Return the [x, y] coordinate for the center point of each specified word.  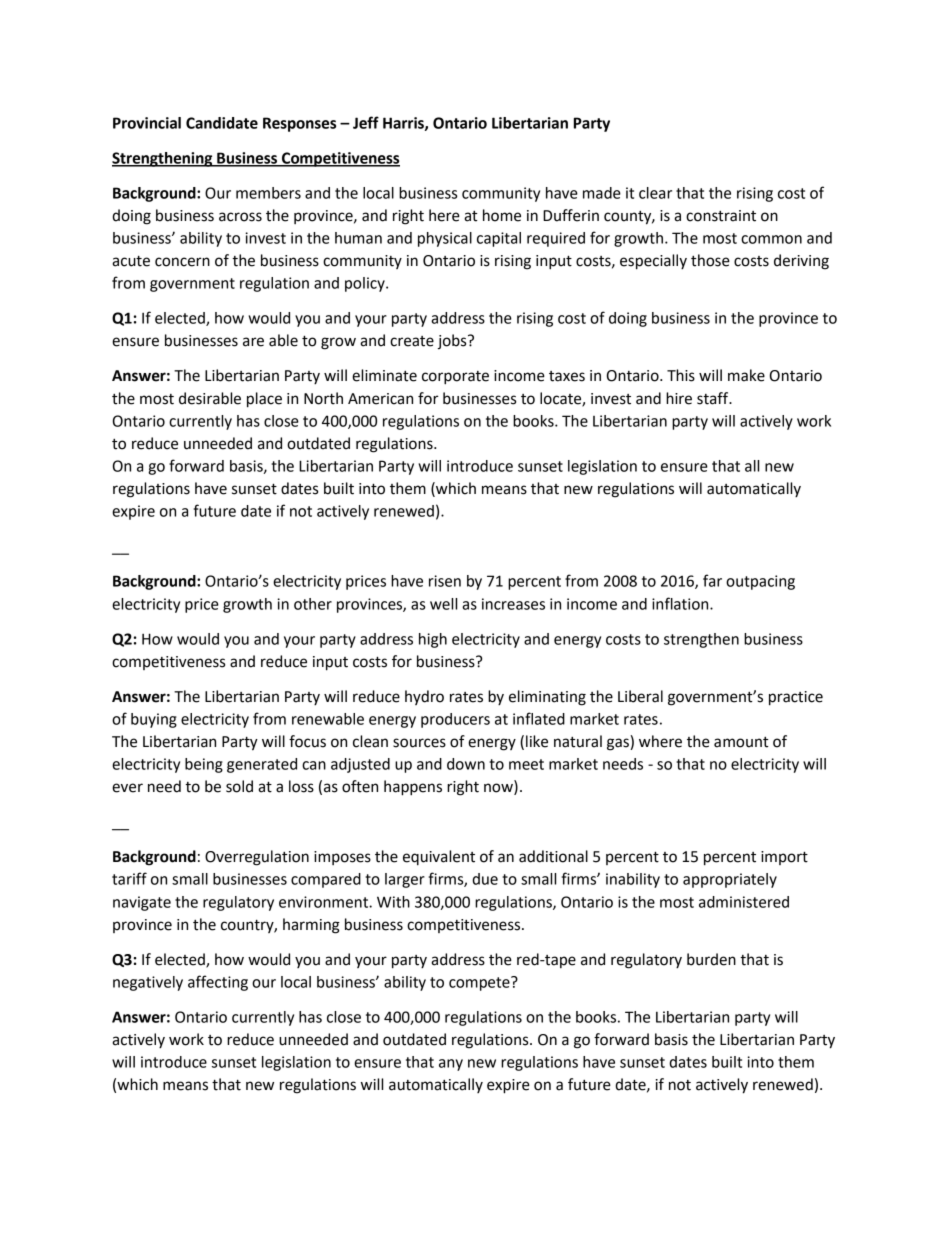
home [502, 215]
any [451, 1065]
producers [455, 720]
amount [741, 742]
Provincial [147, 123]
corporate [455, 378]
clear [655, 193]
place [264, 400]
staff [714, 398]
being [204, 765]
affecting [218, 983]
